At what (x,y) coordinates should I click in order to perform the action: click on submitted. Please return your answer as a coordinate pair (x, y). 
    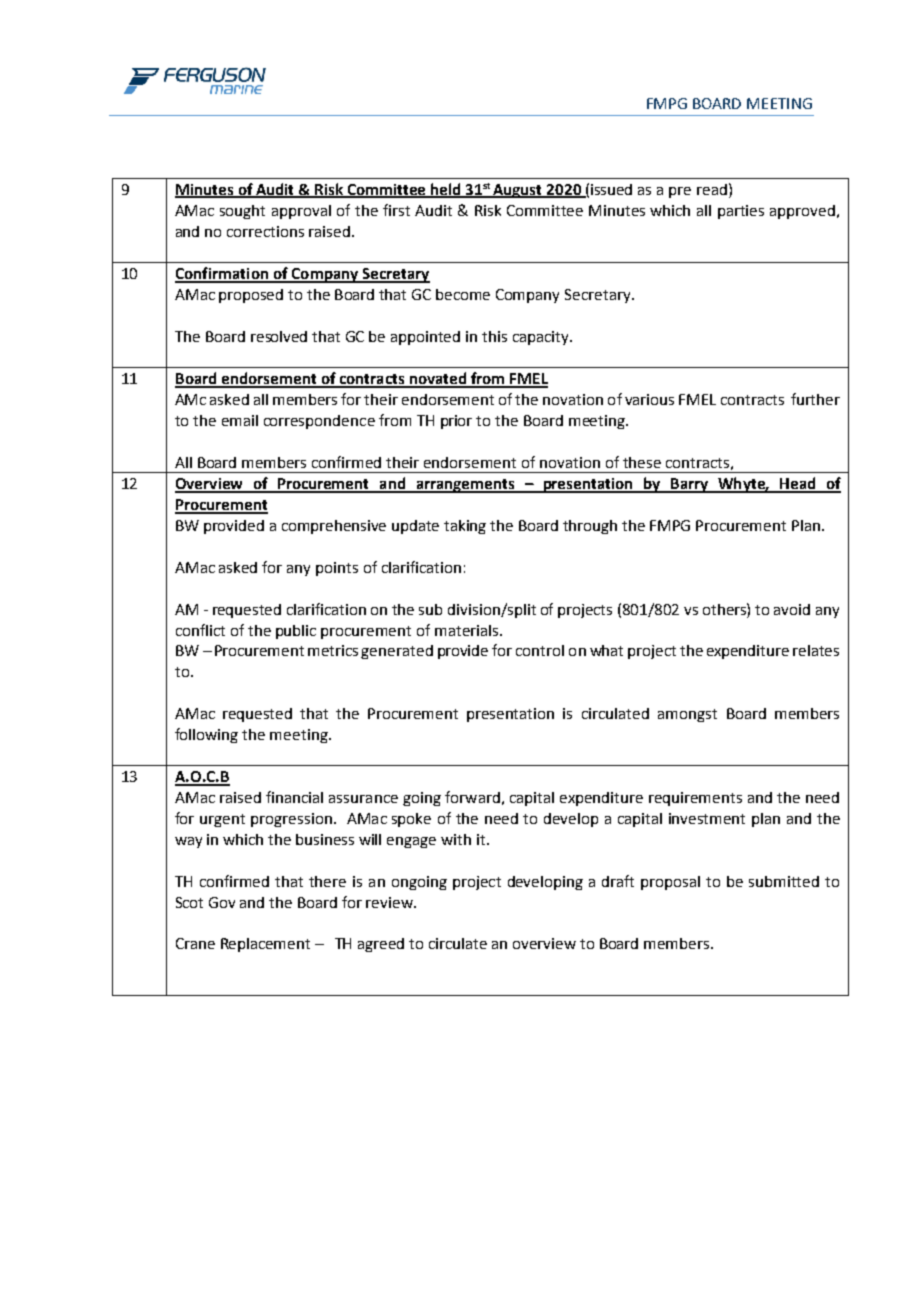
    Looking at the image, I should click on (784, 881).
